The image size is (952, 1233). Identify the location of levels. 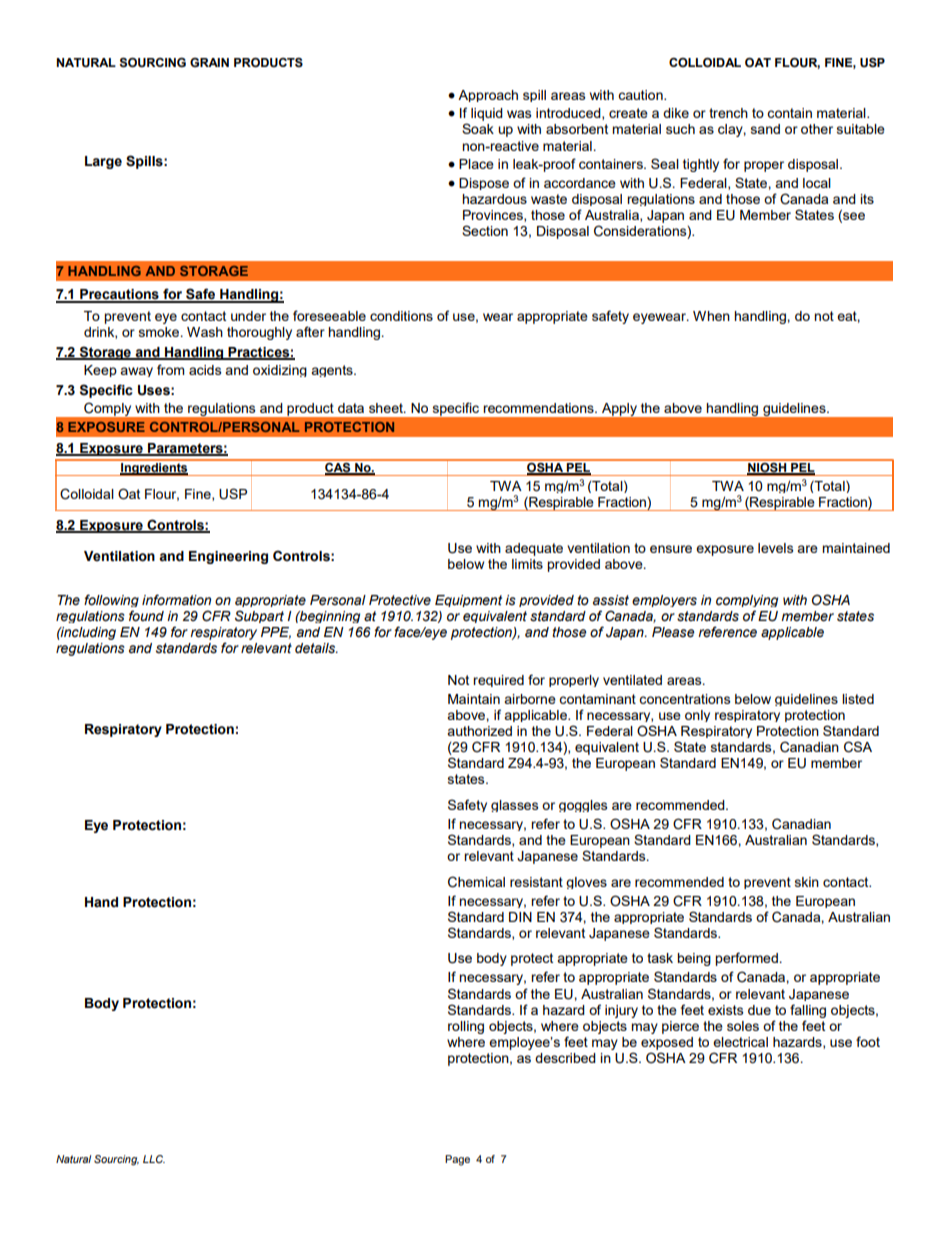
(776, 548).
